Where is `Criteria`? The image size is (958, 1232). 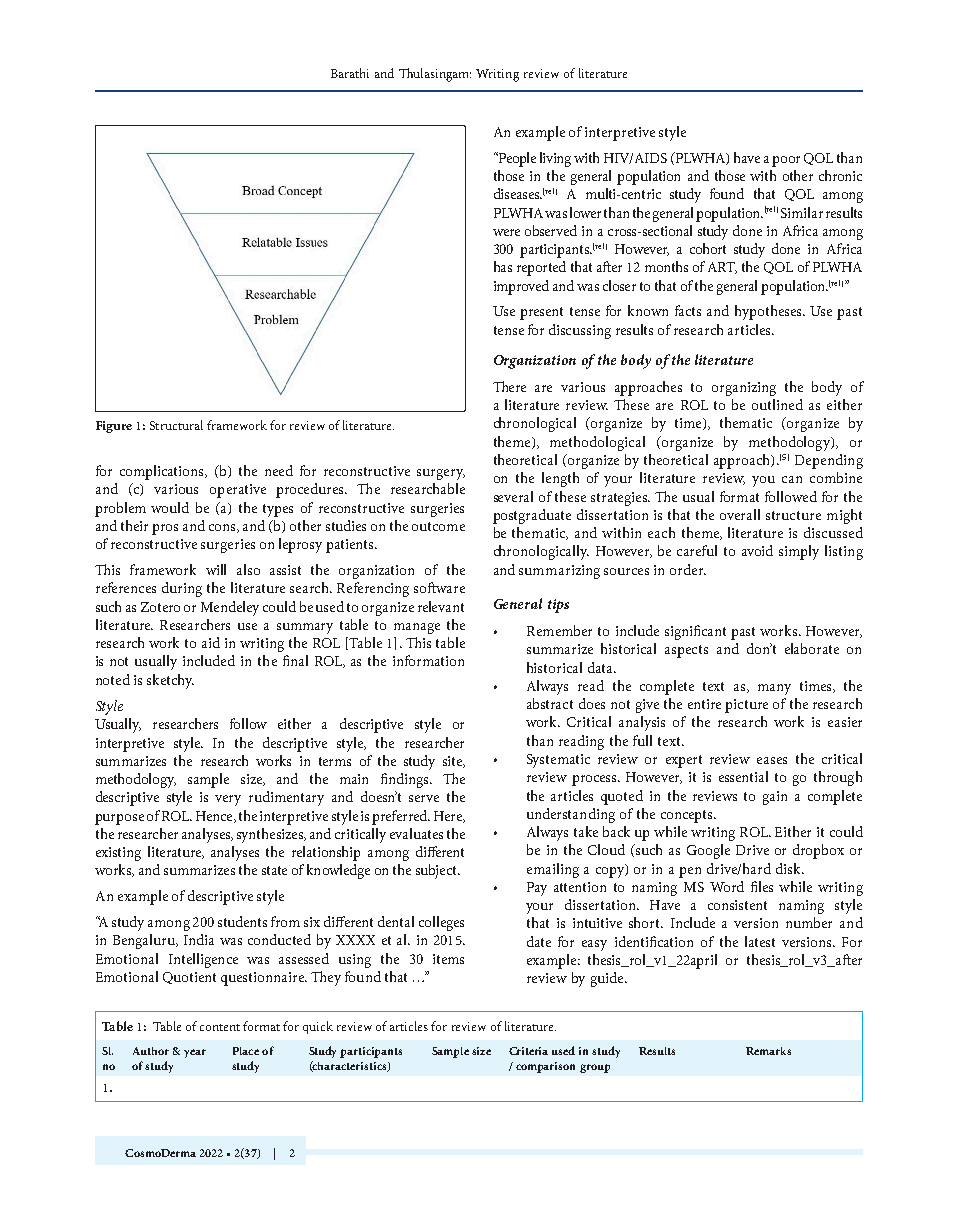
Criteria is located at coordinates (528, 1051).
